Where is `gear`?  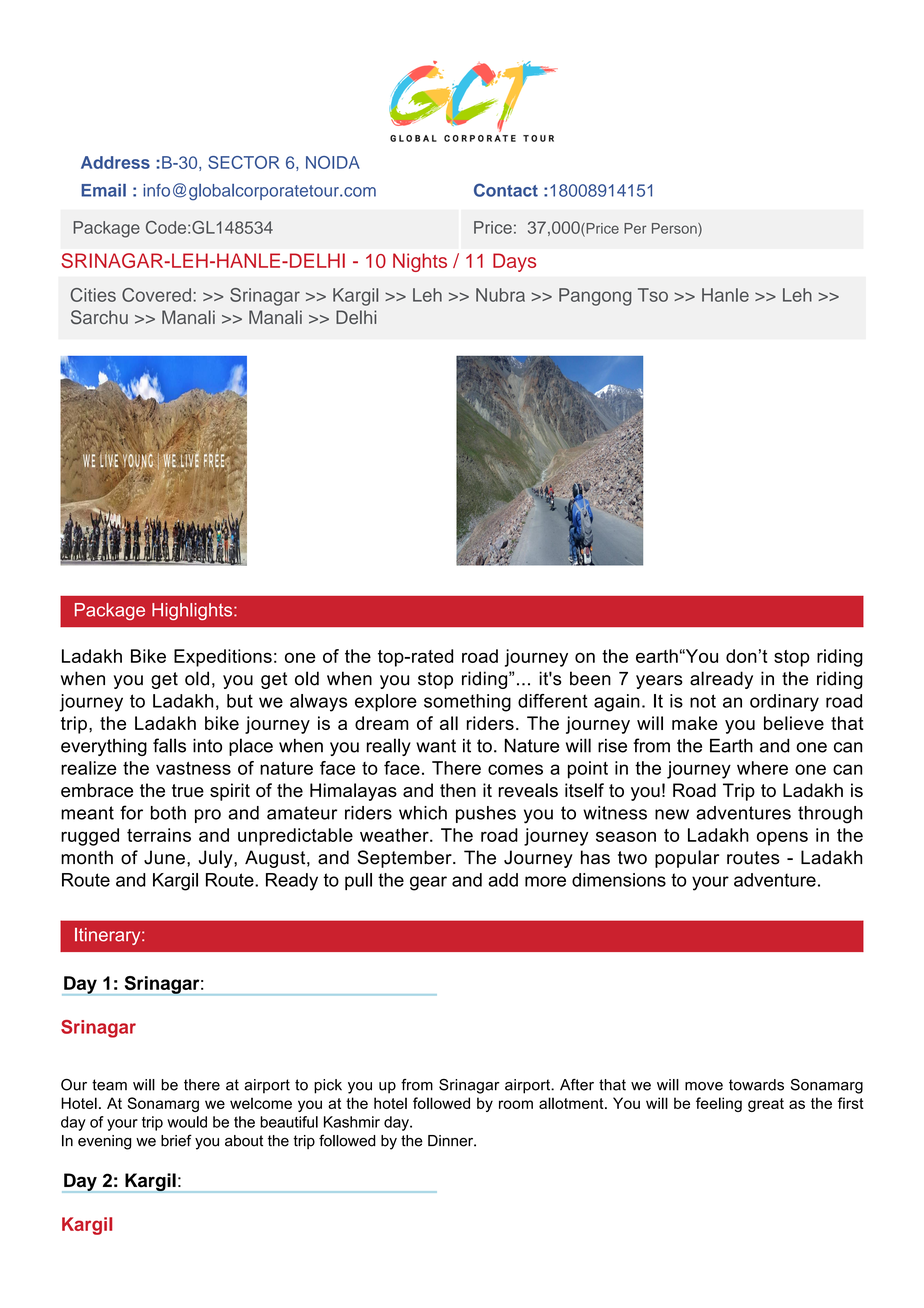 gear is located at coordinates (428, 883).
